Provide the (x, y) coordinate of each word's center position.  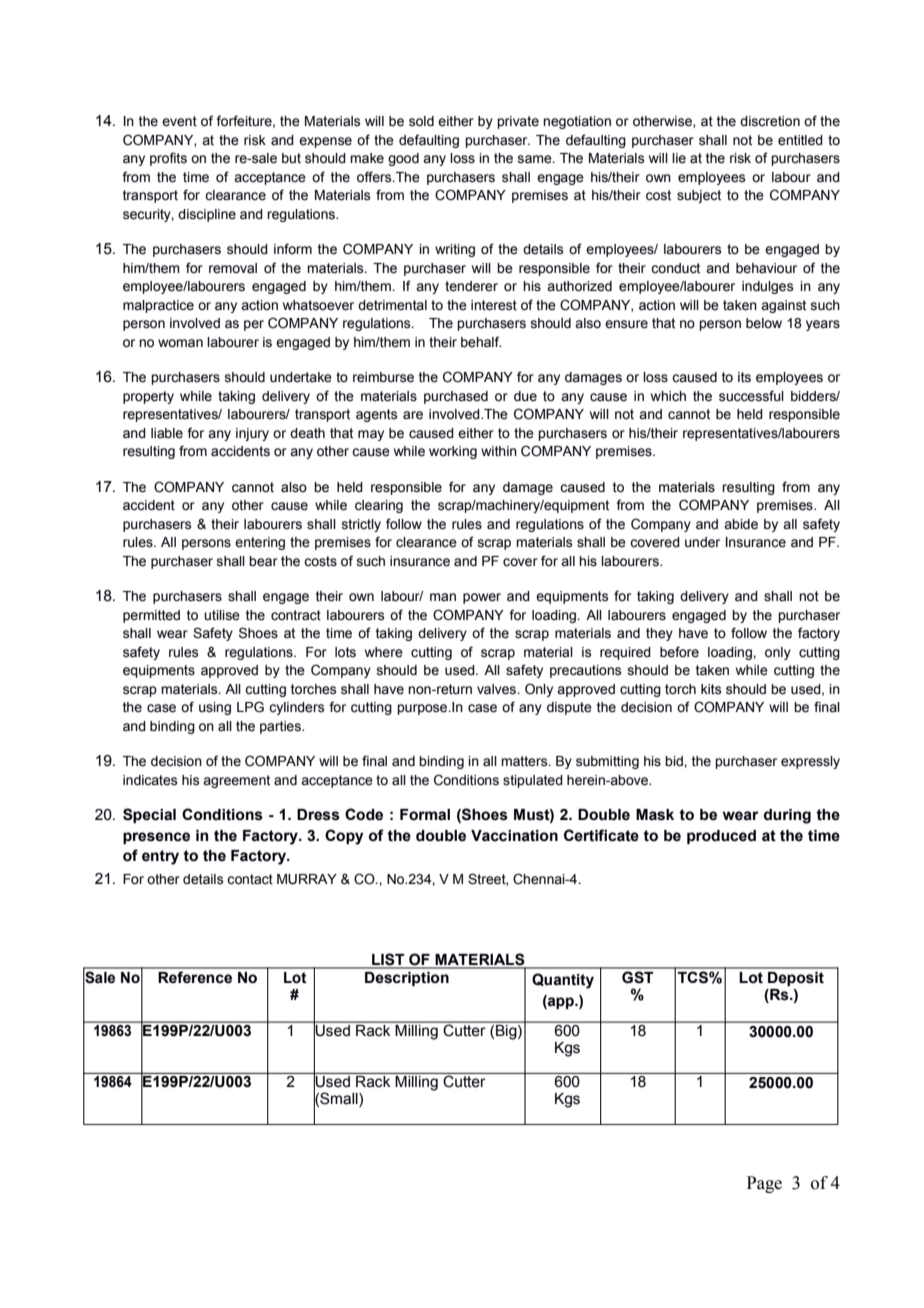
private (518, 122)
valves (498, 689)
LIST (388, 960)
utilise (222, 615)
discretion (770, 121)
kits (711, 689)
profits (168, 159)
